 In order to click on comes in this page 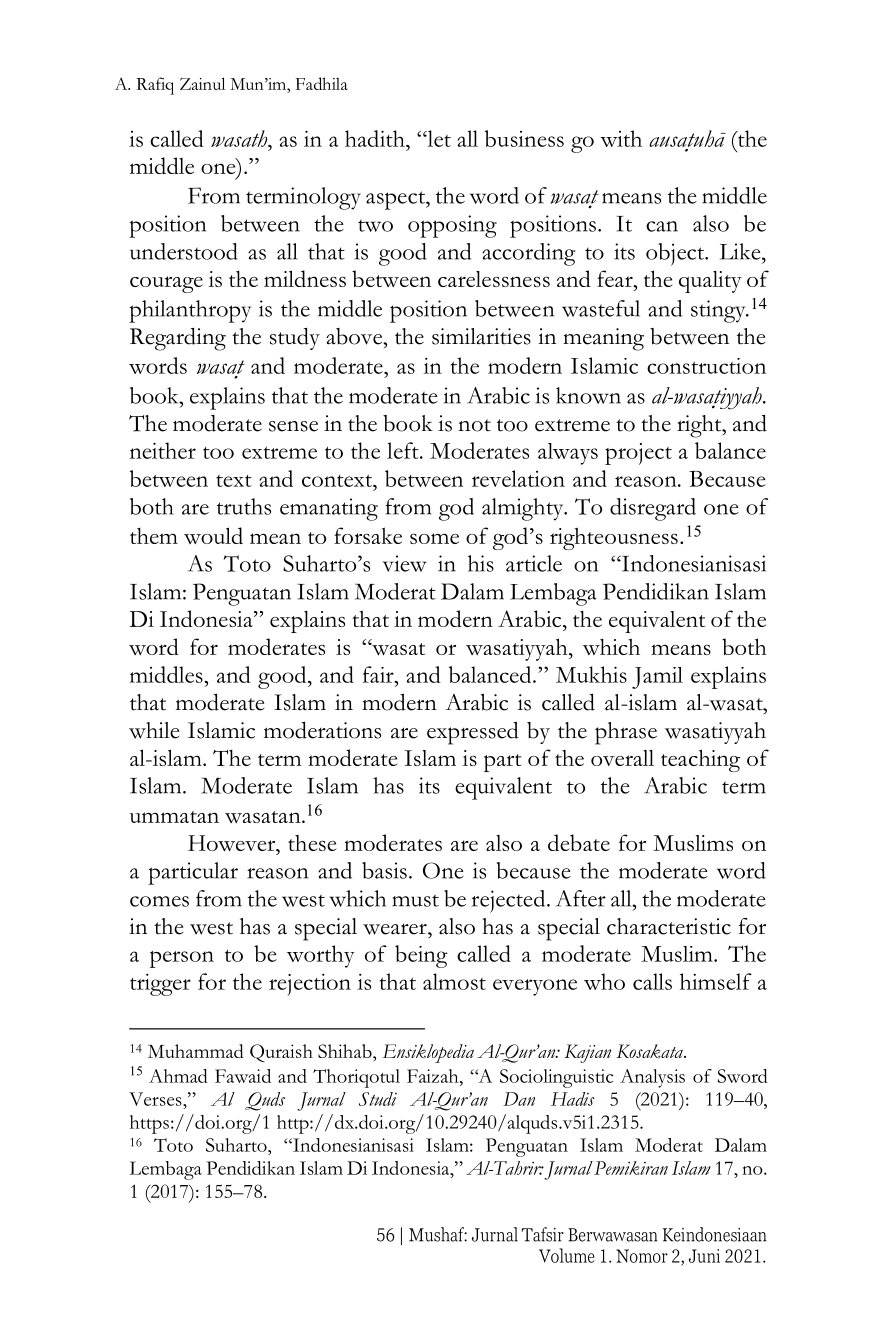, I will do `click(159, 901)`.
